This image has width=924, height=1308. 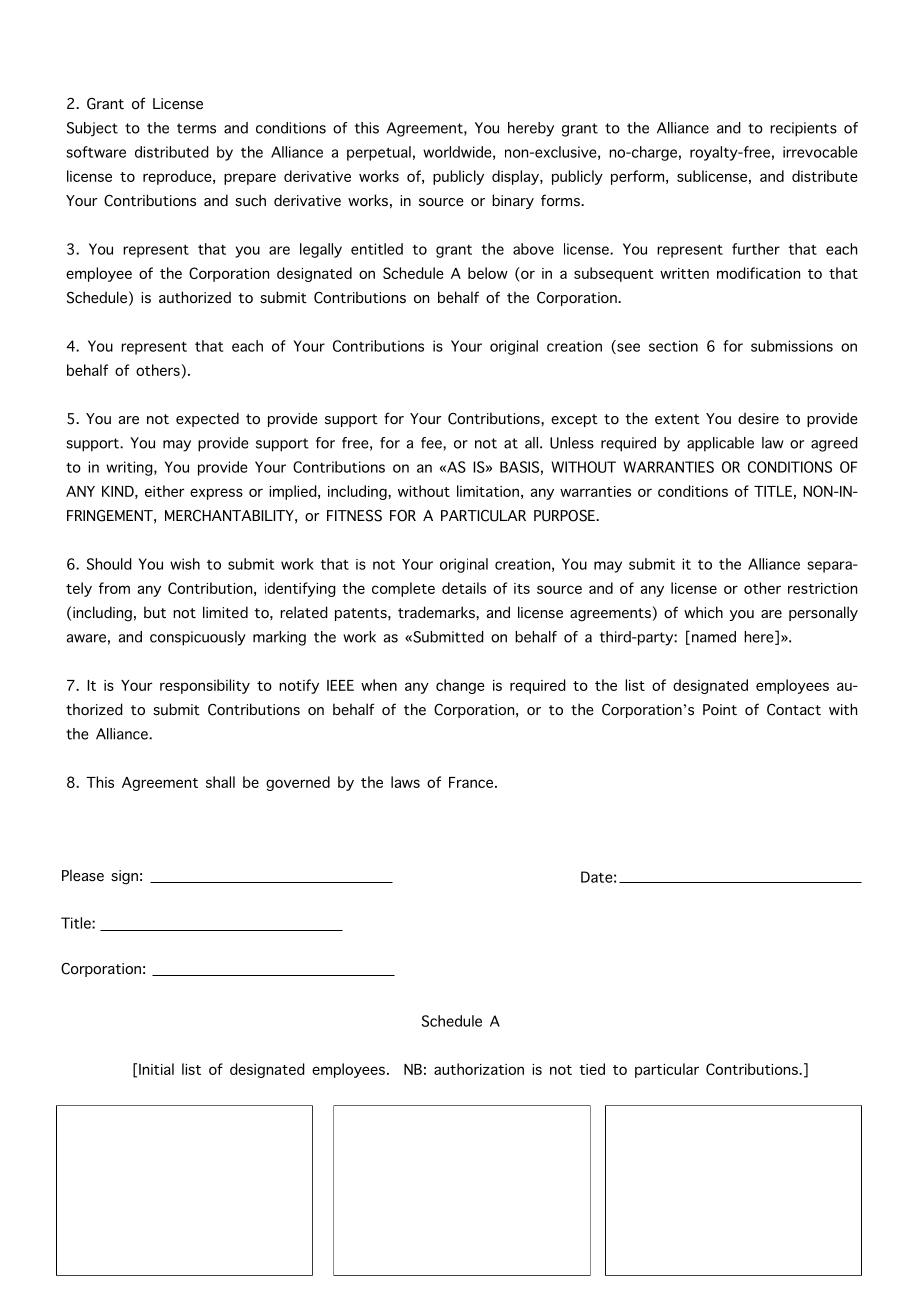 I want to click on which, so click(x=703, y=612).
